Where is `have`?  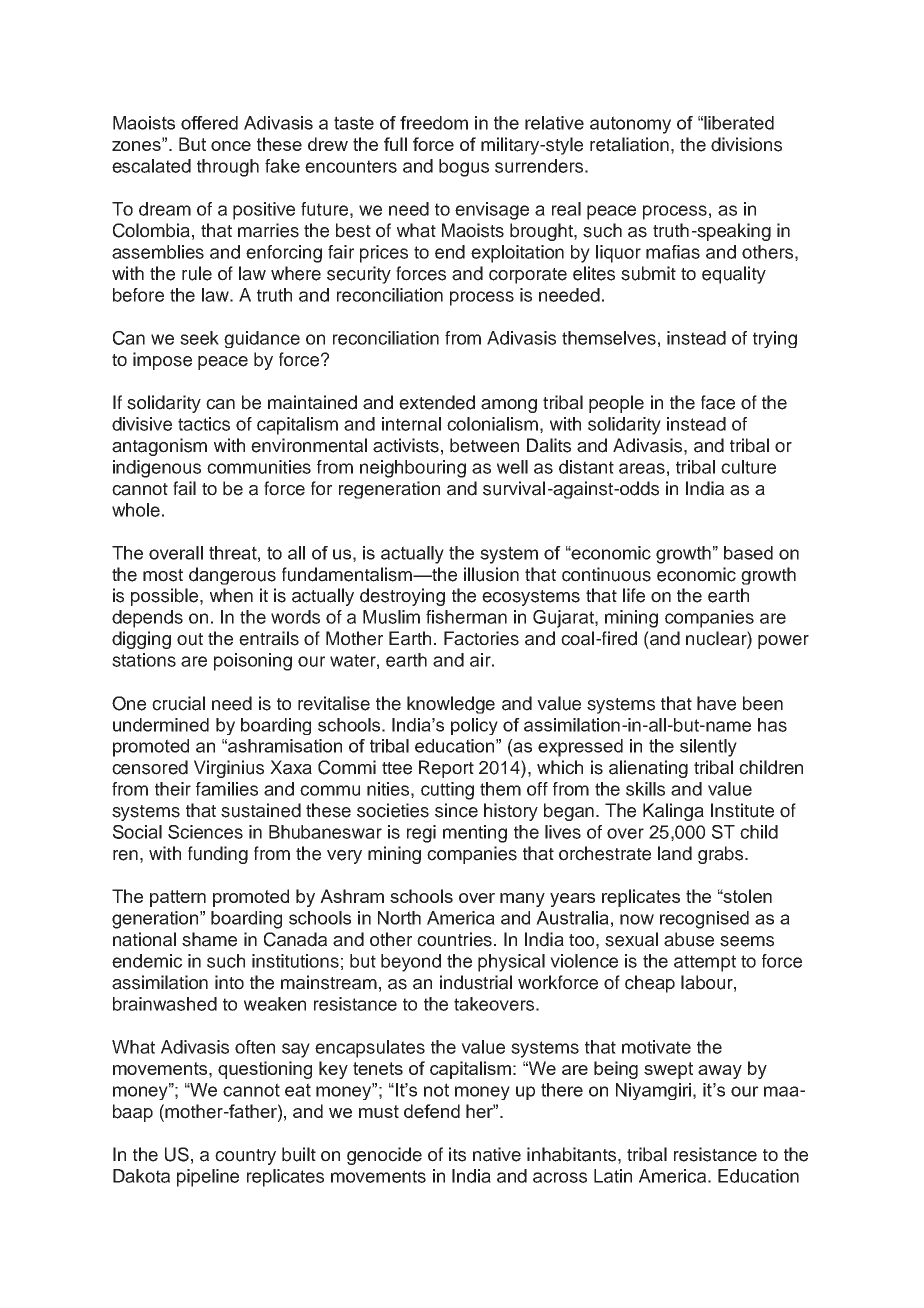 have is located at coordinates (716, 703).
